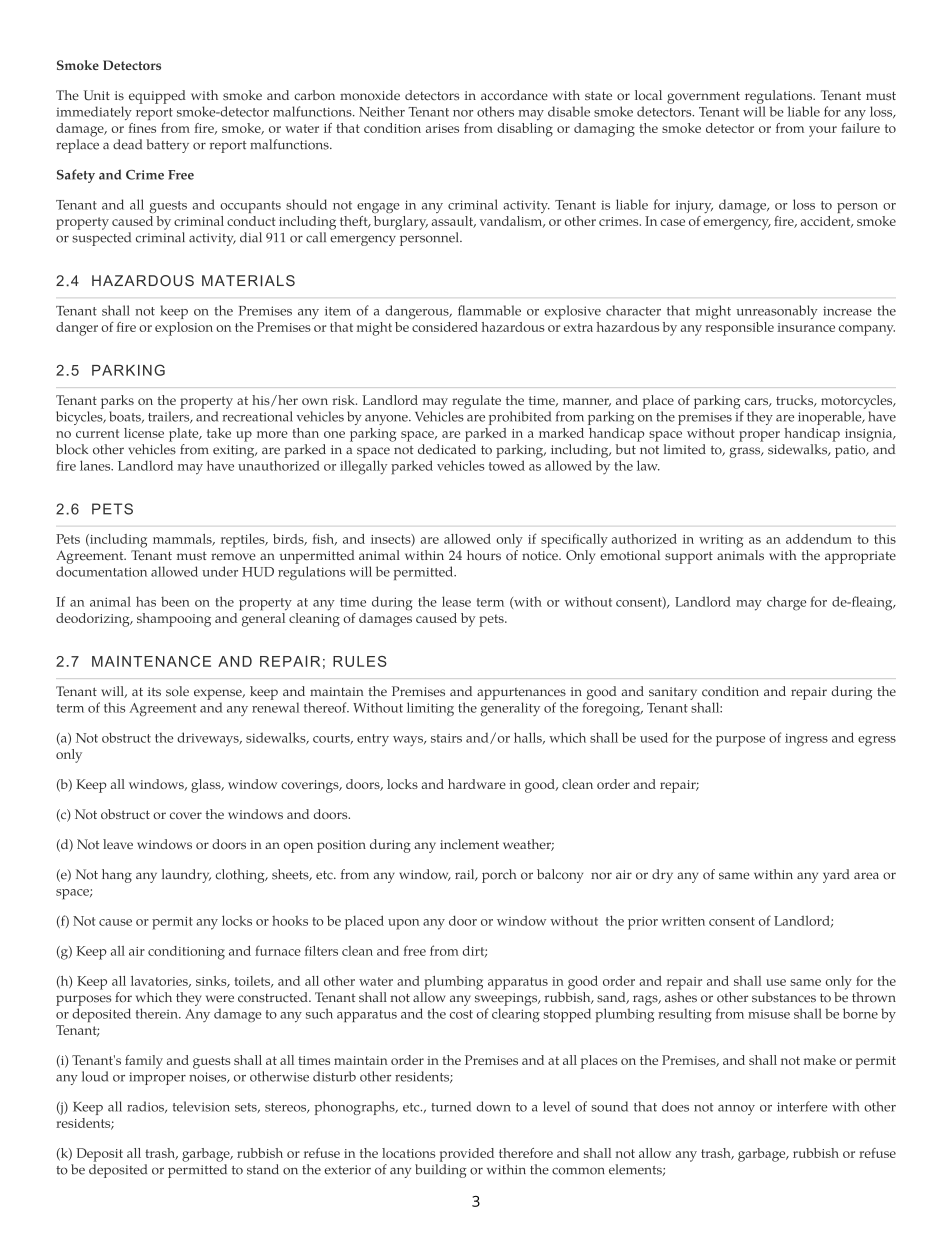  What do you see at coordinates (201, 1106) in the image?
I see `television` at bounding box center [201, 1106].
